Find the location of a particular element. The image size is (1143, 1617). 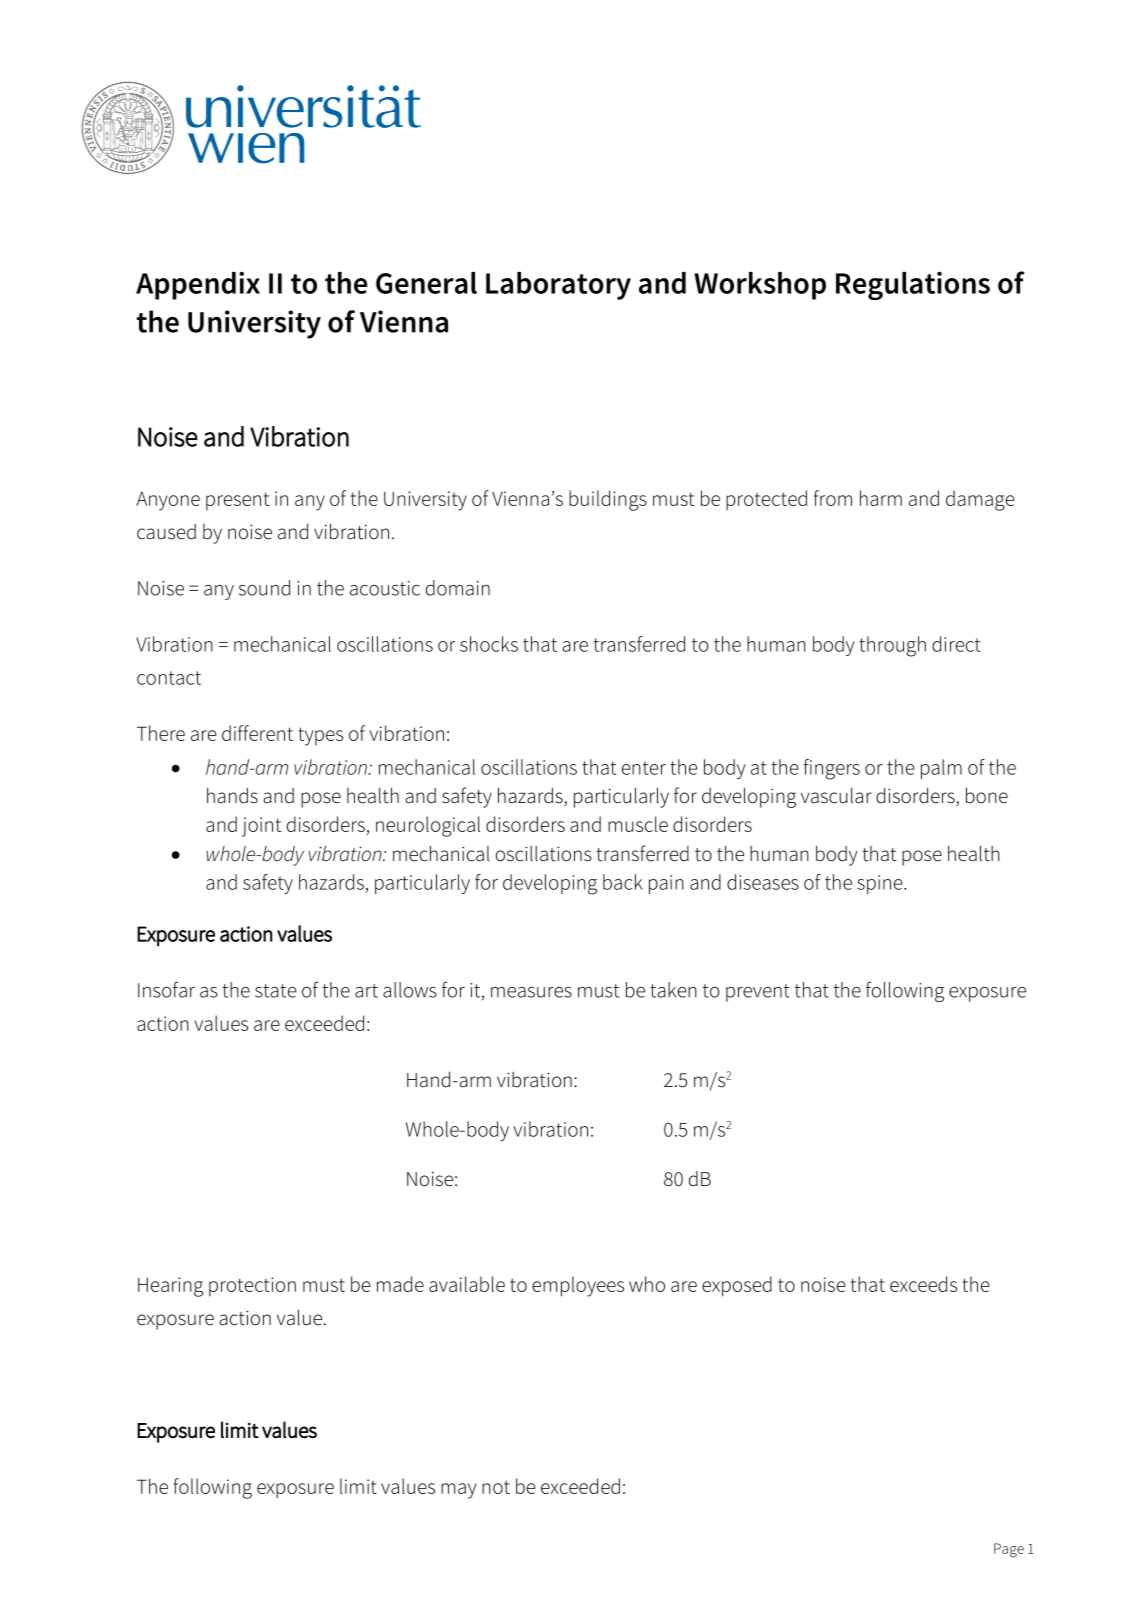

back is located at coordinates (623, 882).
